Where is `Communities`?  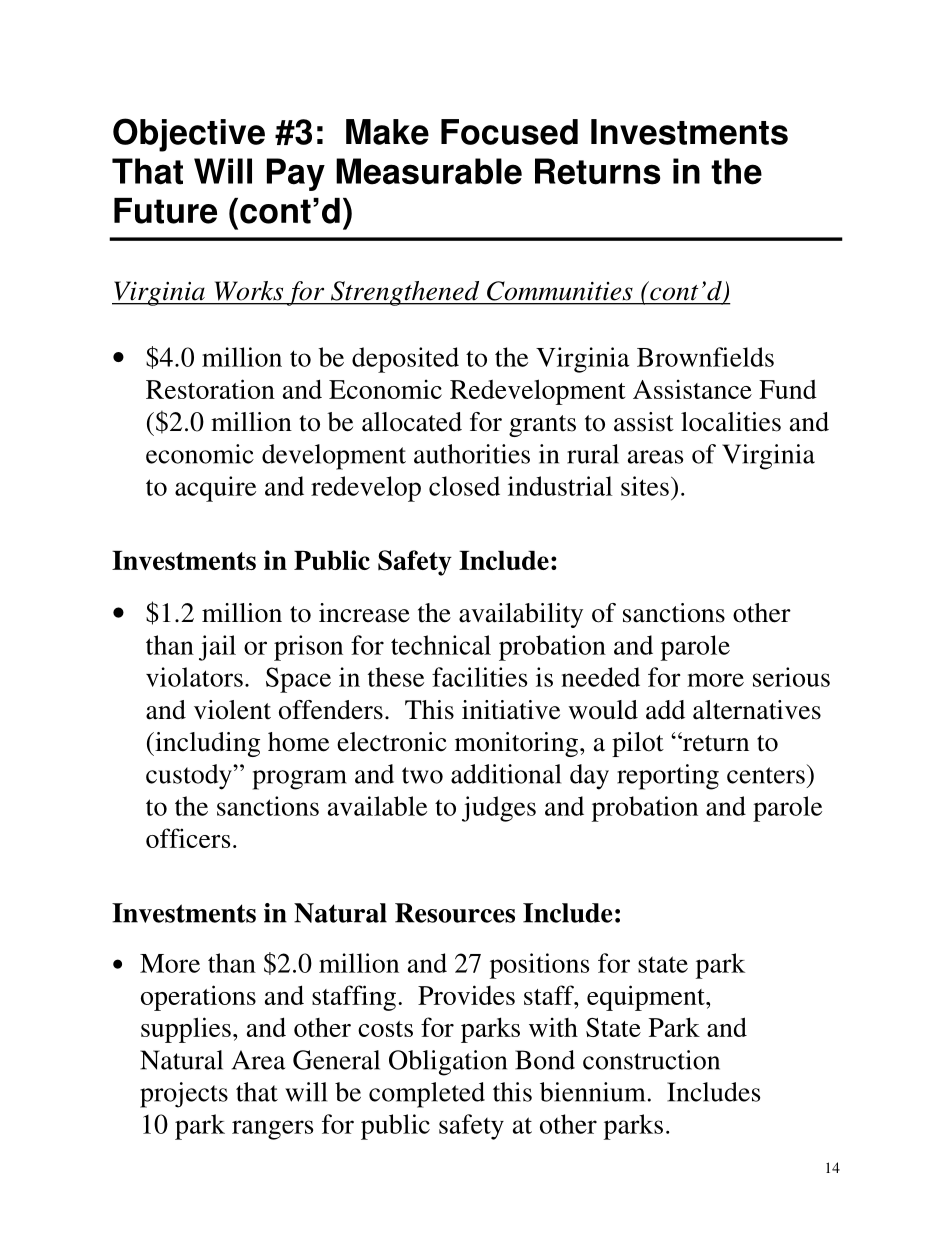
Communities is located at coordinates (559, 291).
